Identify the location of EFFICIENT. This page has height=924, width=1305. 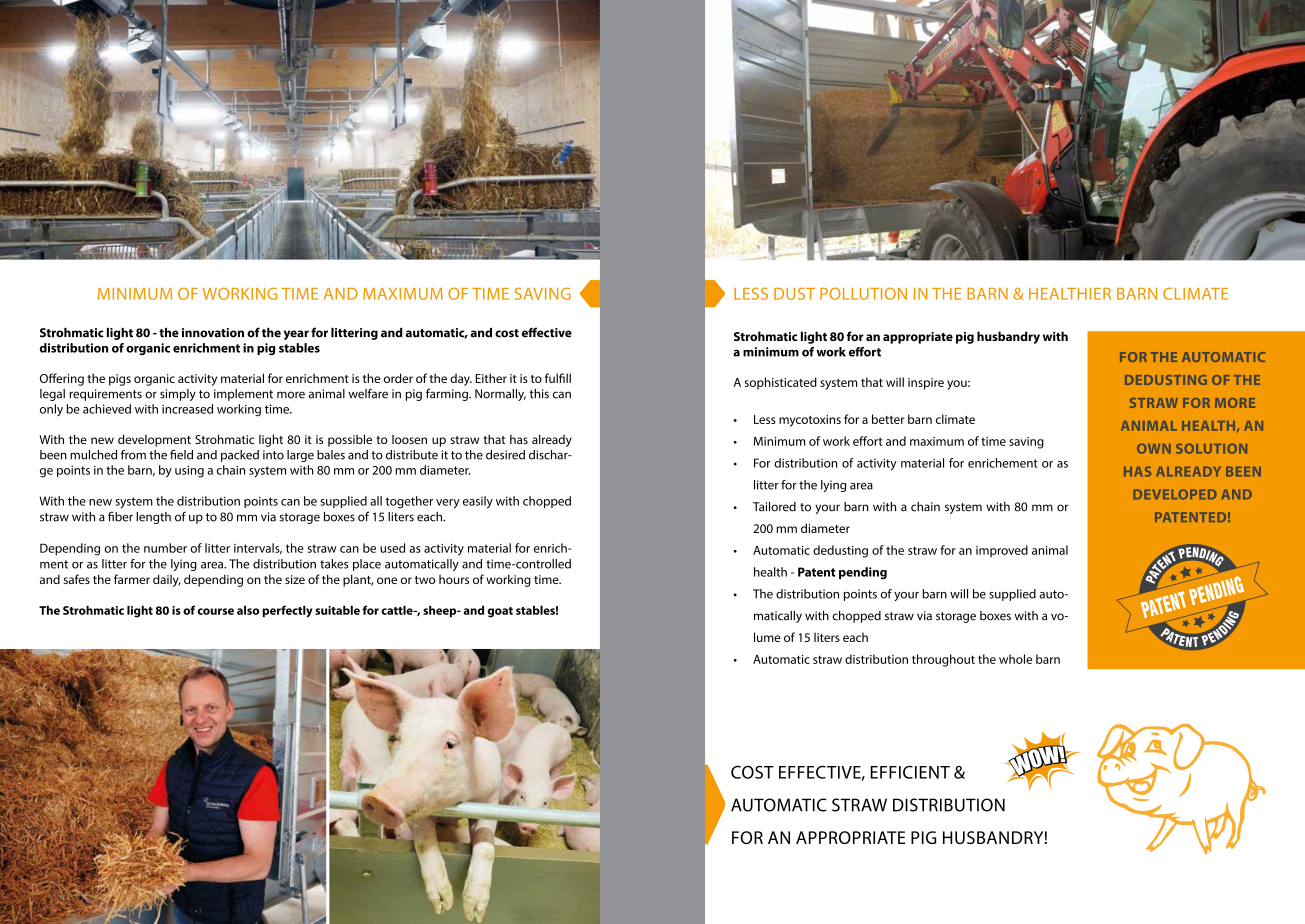
(910, 772).
